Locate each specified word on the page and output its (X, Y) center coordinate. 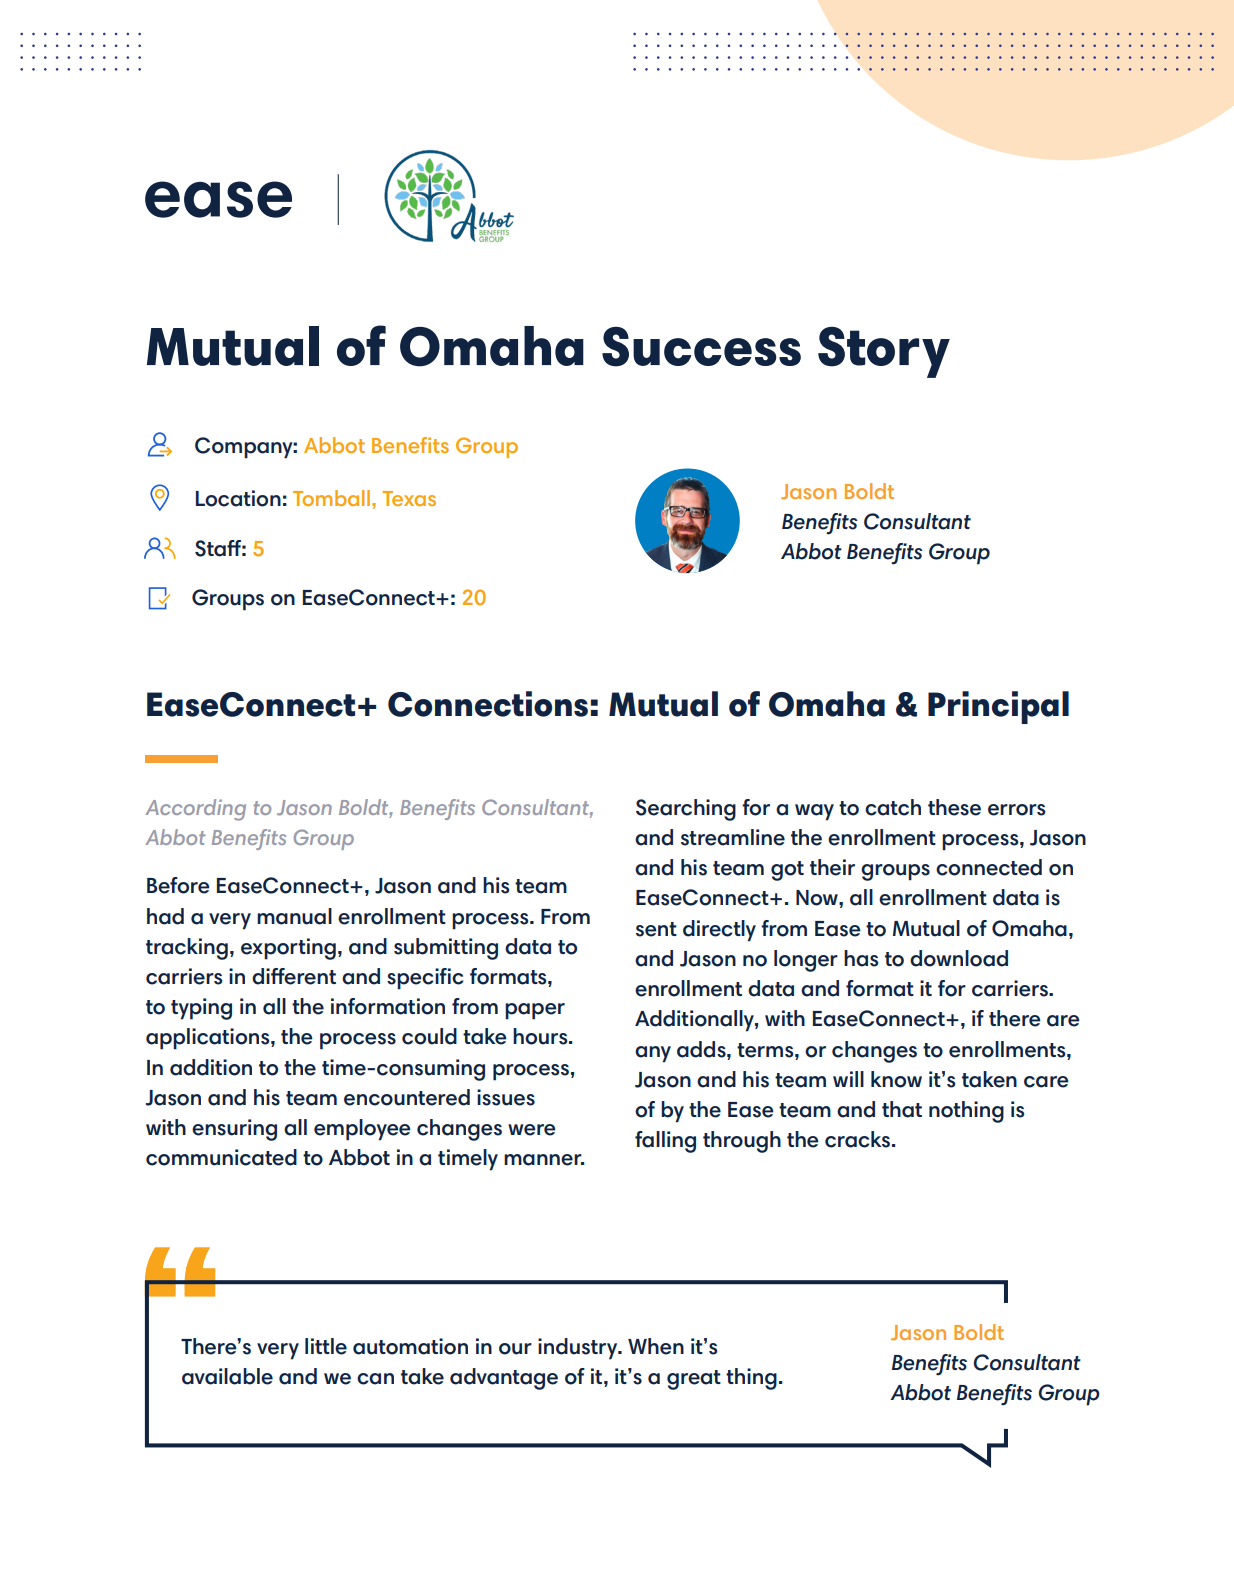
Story (884, 352)
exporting (288, 949)
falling (665, 1142)
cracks (859, 1139)
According (195, 810)
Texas (409, 498)
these (954, 807)
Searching (686, 810)
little (326, 1346)
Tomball (333, 498)
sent (656, 929)
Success (701, 347)
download (959, 958)
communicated (221, 1157)
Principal (998, 707)
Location (238, 498)
